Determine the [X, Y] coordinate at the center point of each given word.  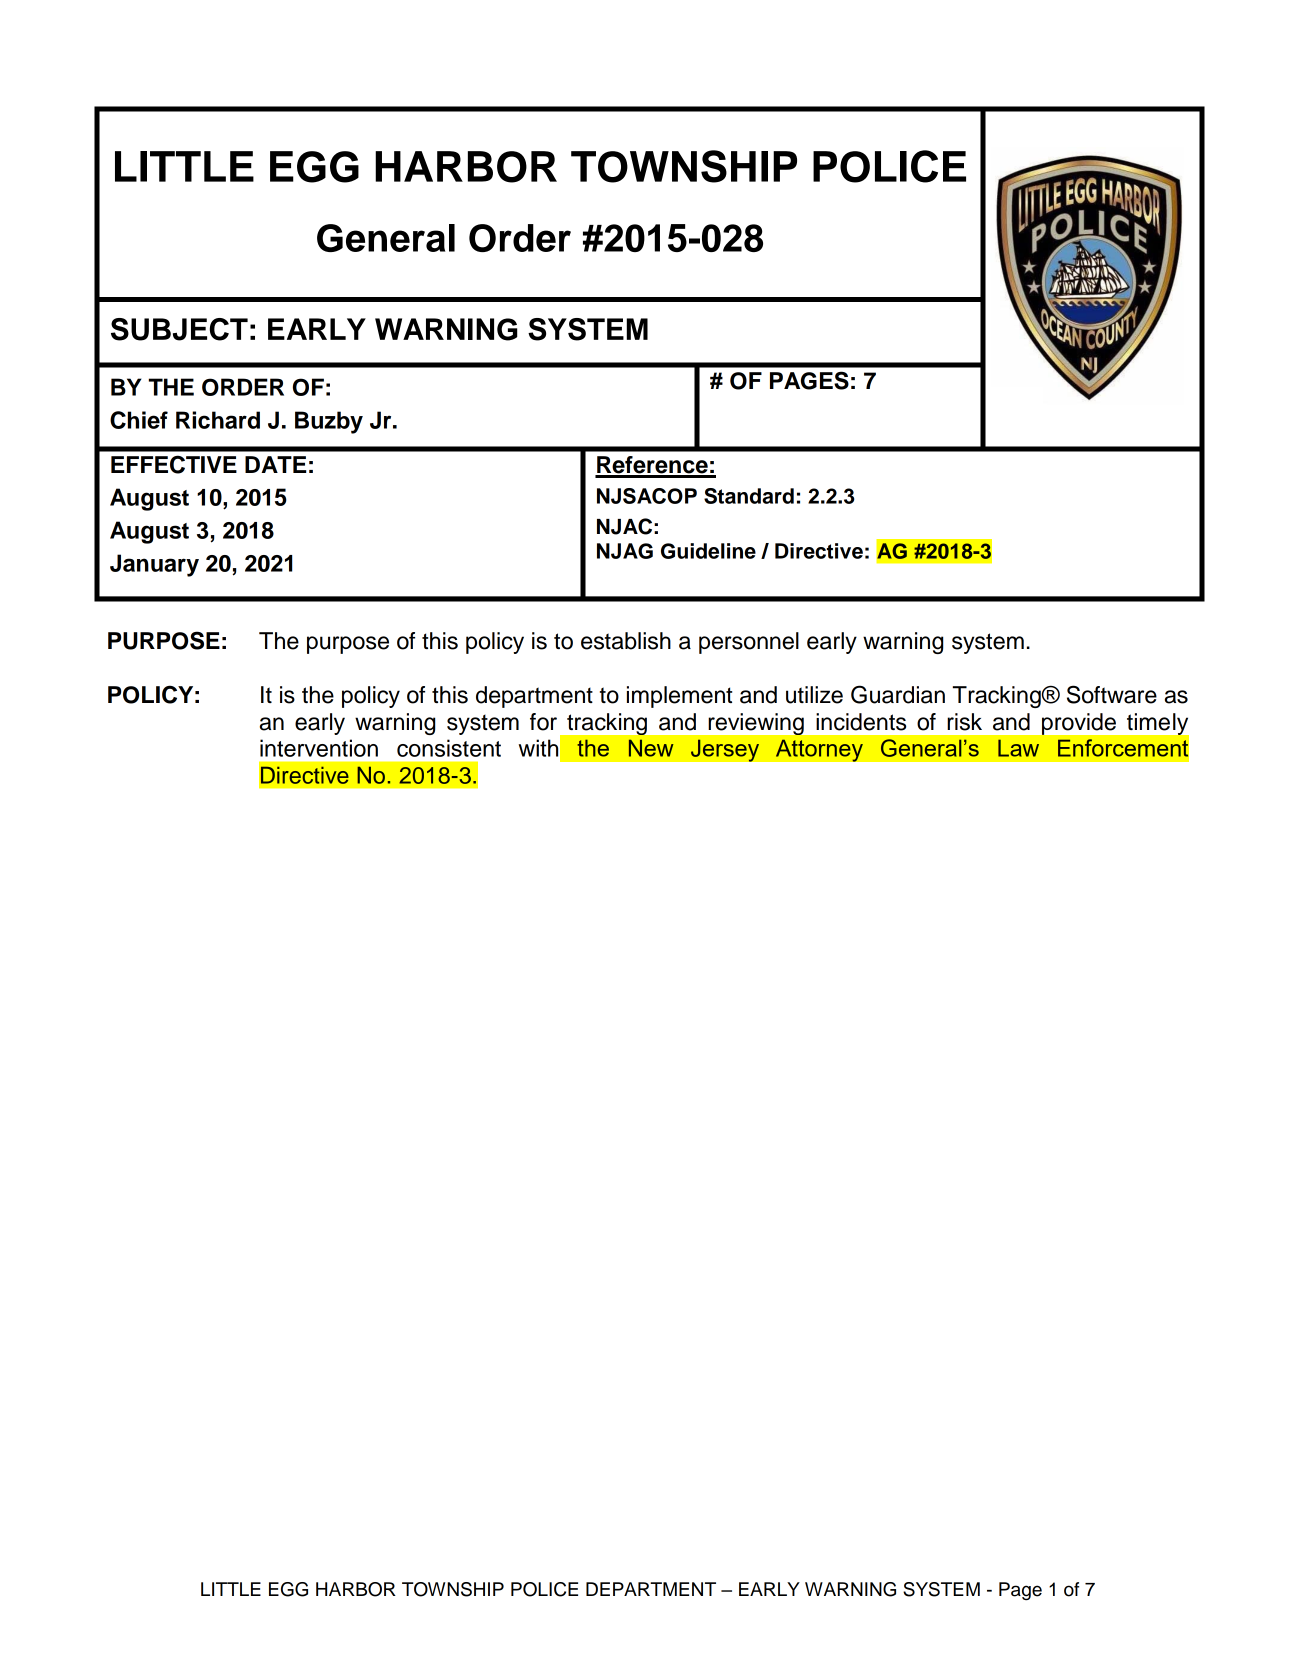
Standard [749, 496]
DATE [275, 464]
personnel [749, 643]
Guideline [708, 551]
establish [626, 641]
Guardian [898, 694]
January [154, 565]
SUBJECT [179, 329]
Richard [218, 420]
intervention [319, 748]
